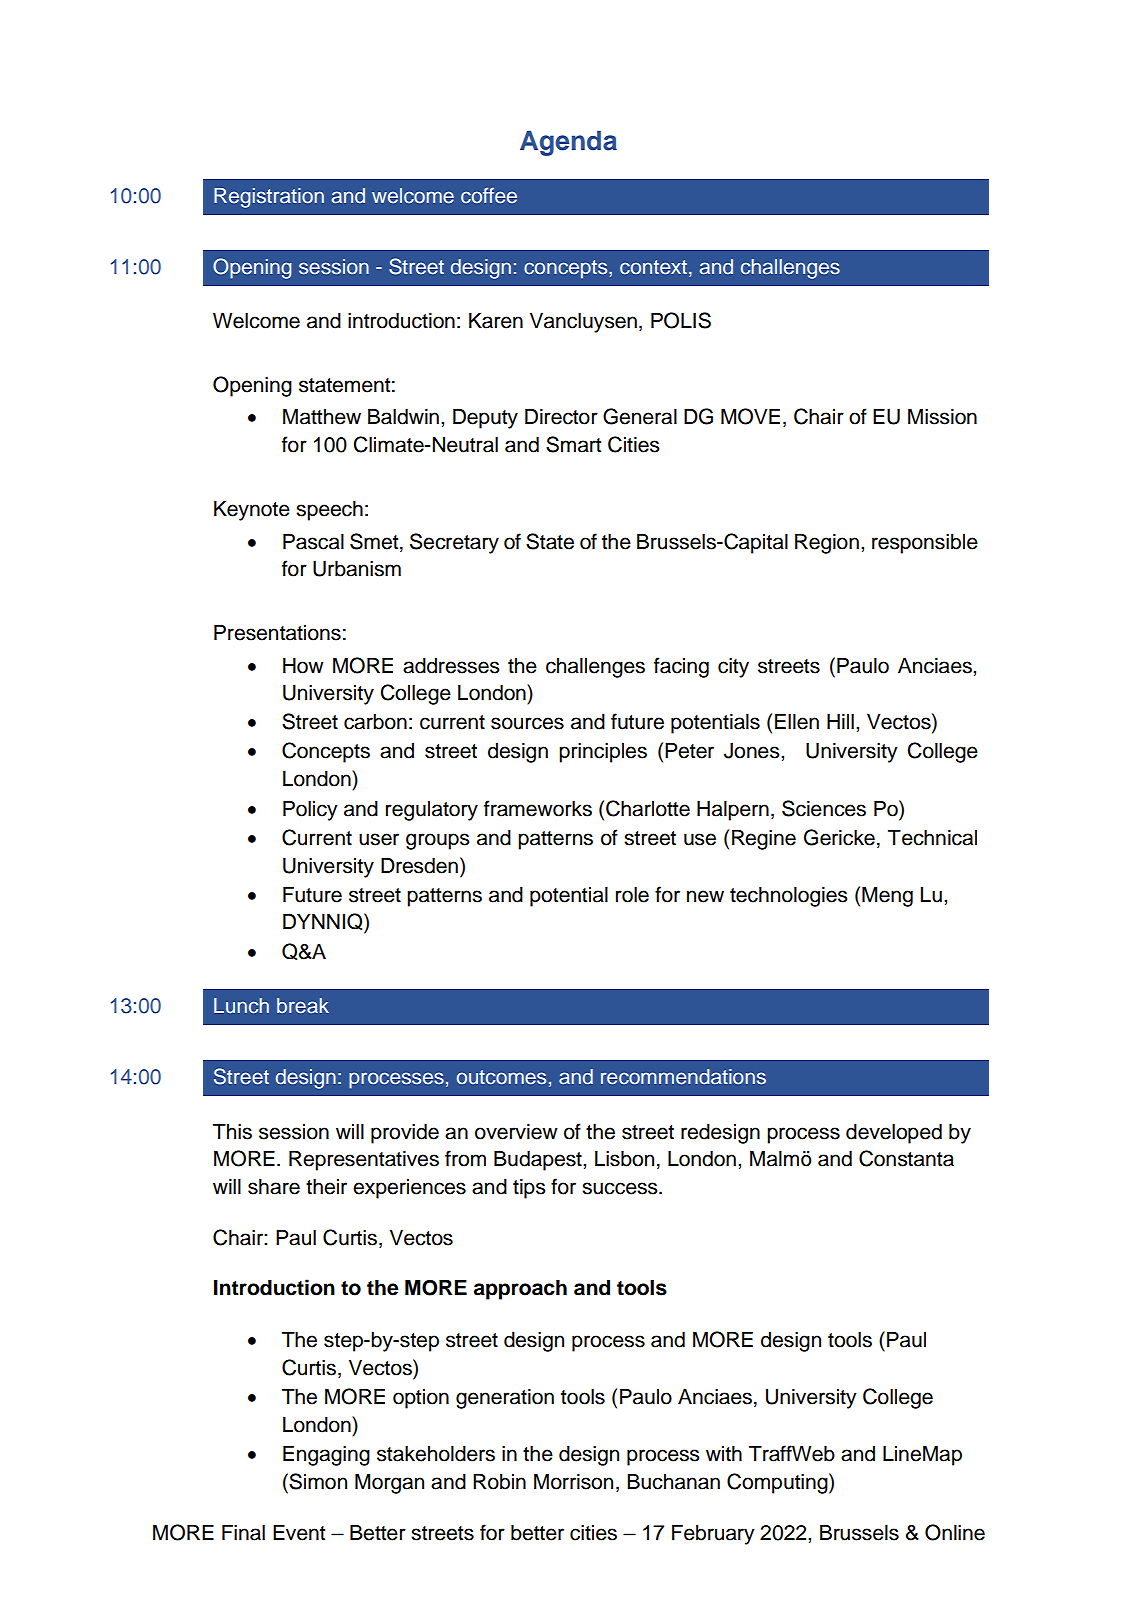 The width and height of the screenshot is (1137, 1607). I want to click on Charlotte, so click(648, 808).
